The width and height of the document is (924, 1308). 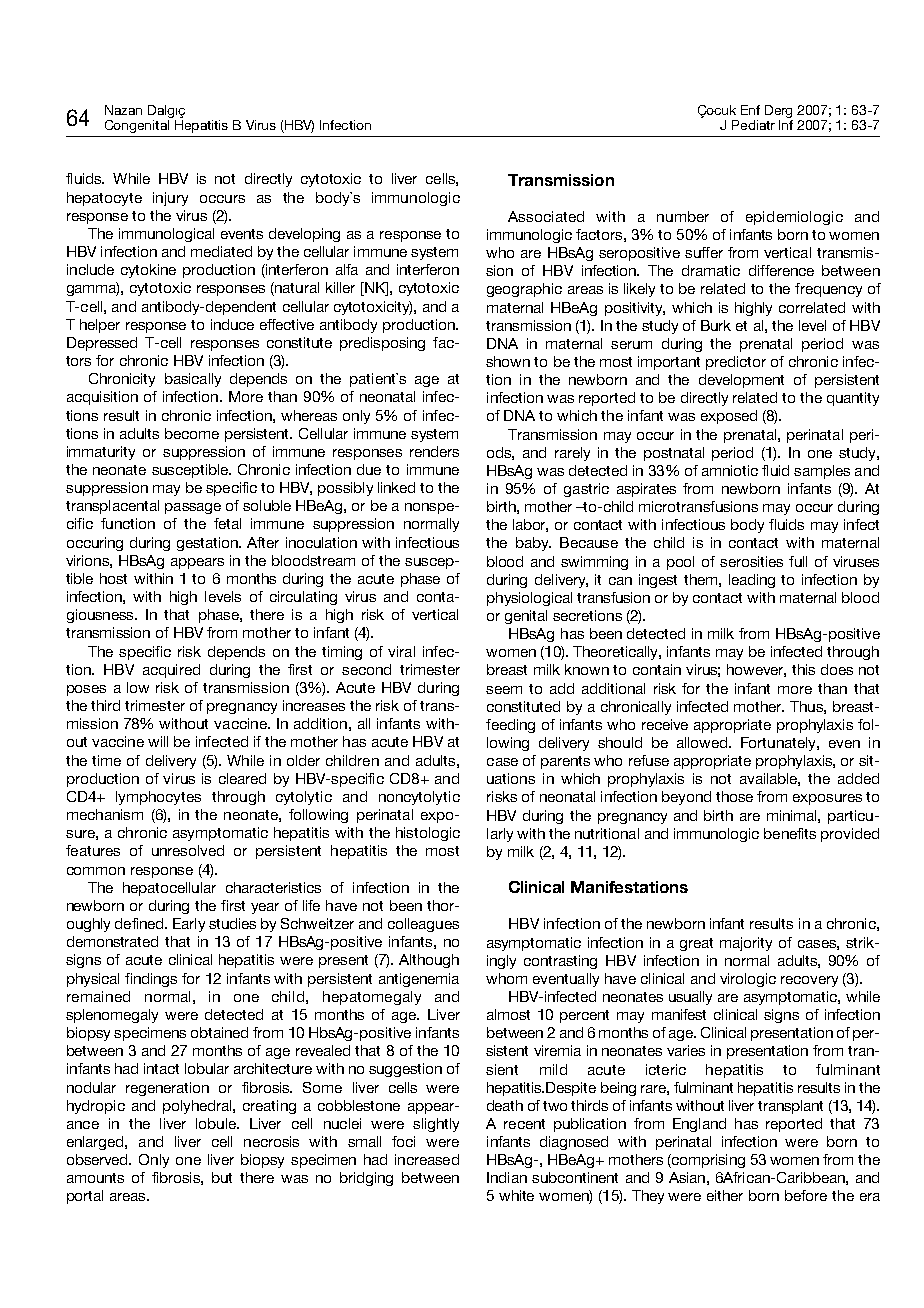 I want to click on development, so click(x=741, y=381).
